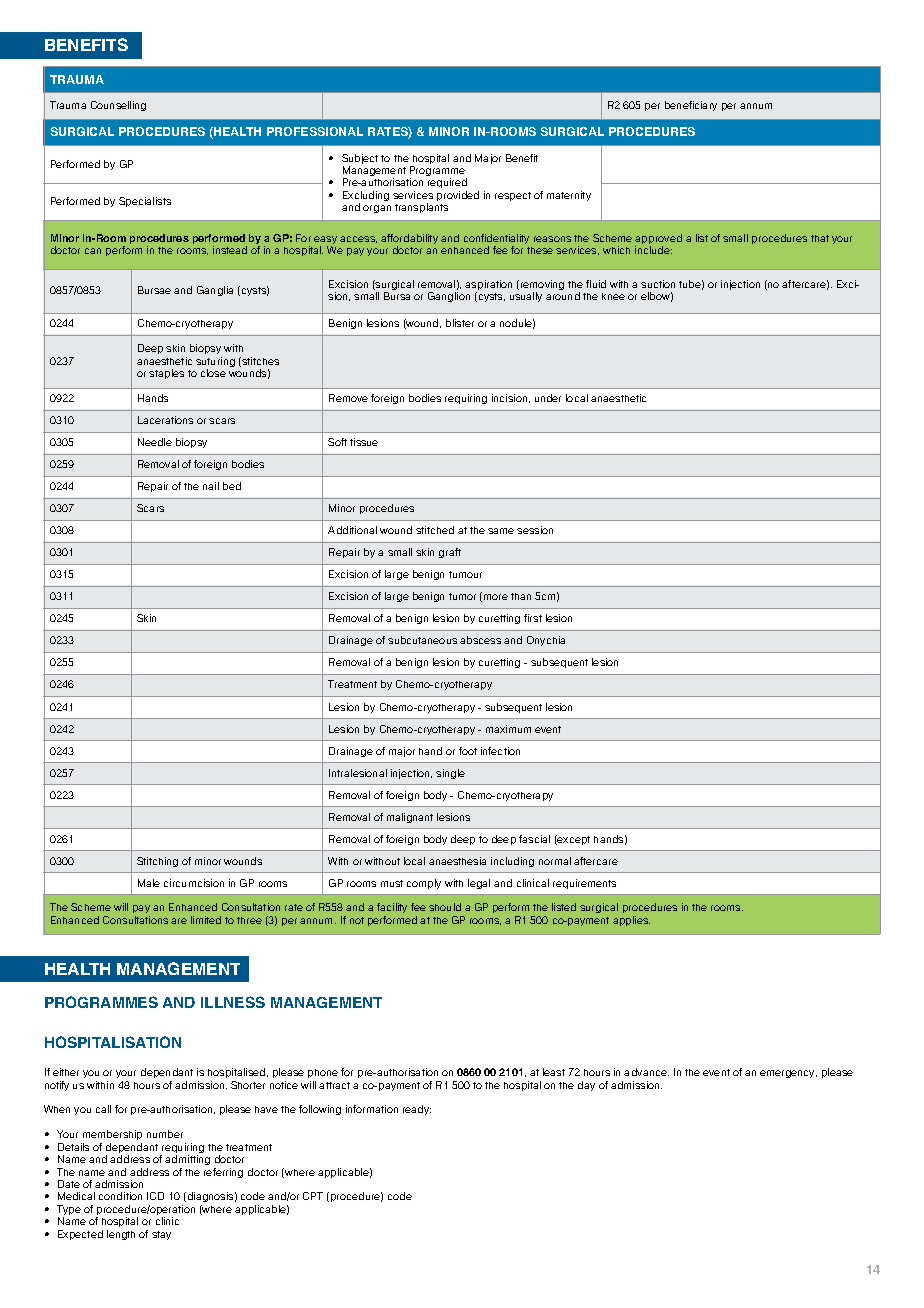 This document has height=1308, width=924. Describe the element at coordinates (450, 774) in the document. I see `single` at that location.
